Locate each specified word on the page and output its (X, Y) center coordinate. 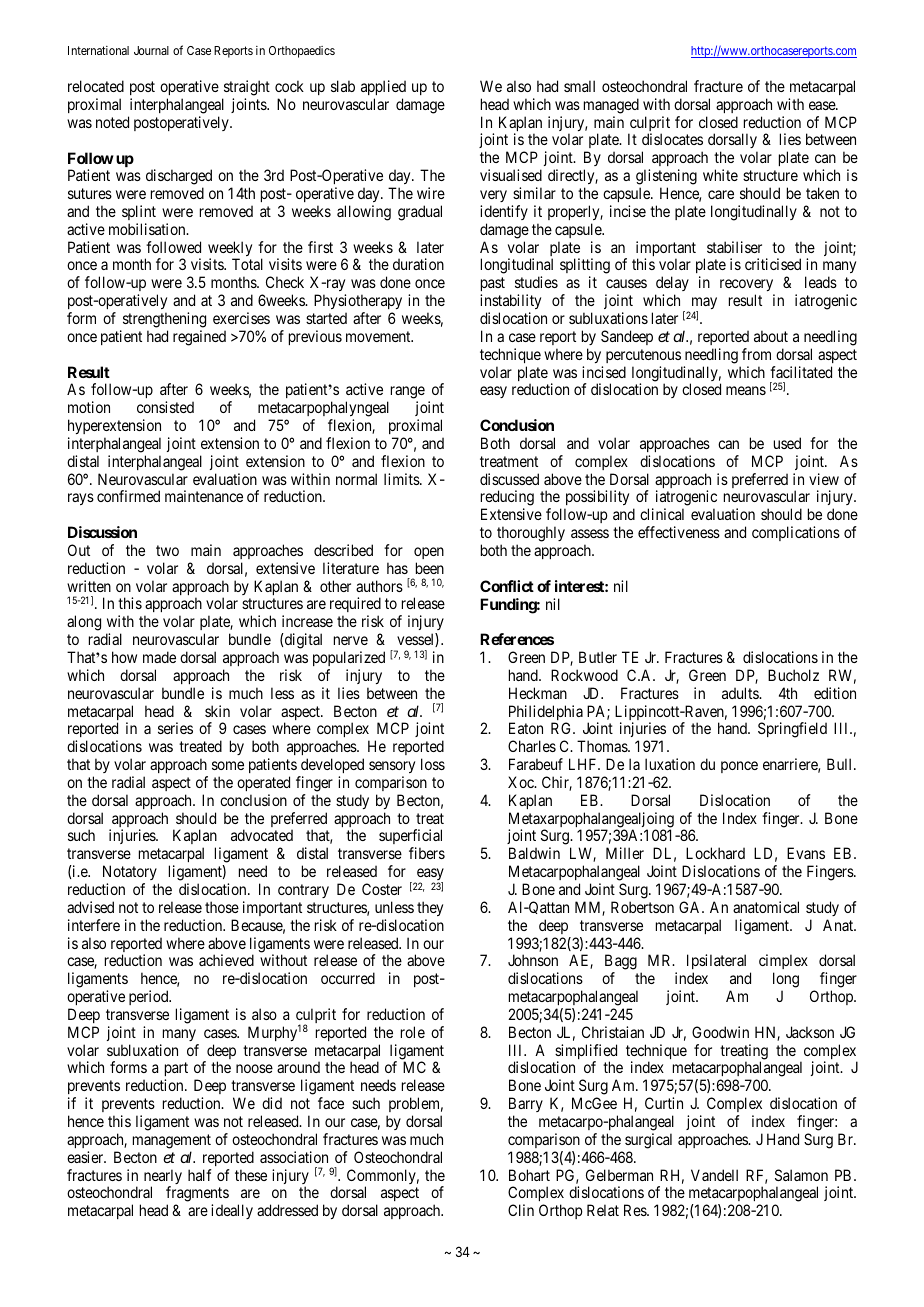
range (406, 394)
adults (741, 693)
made (159, 657)
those (222, 907)
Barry (526, 1106)
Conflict (507, 586)
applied (383, 87)
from (756, 354)
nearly (163, 1178)
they (430, 908)
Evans (806, 853)
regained (199, 338)
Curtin (664, 1103)
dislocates (672, 139)
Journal (151, 50)
